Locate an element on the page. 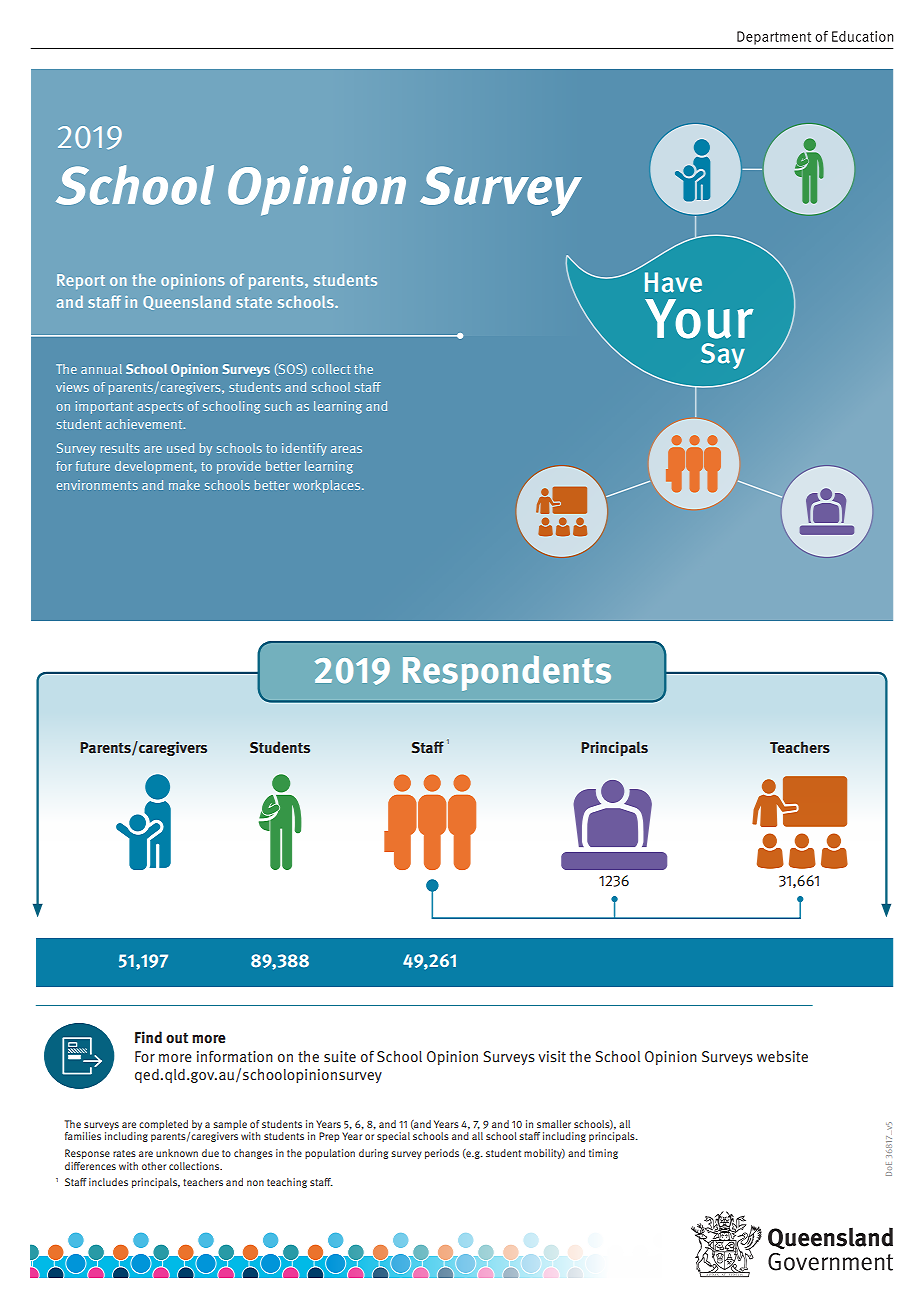 This image has height=1308, width=924. Find is located at coordinates (148, 1037).
